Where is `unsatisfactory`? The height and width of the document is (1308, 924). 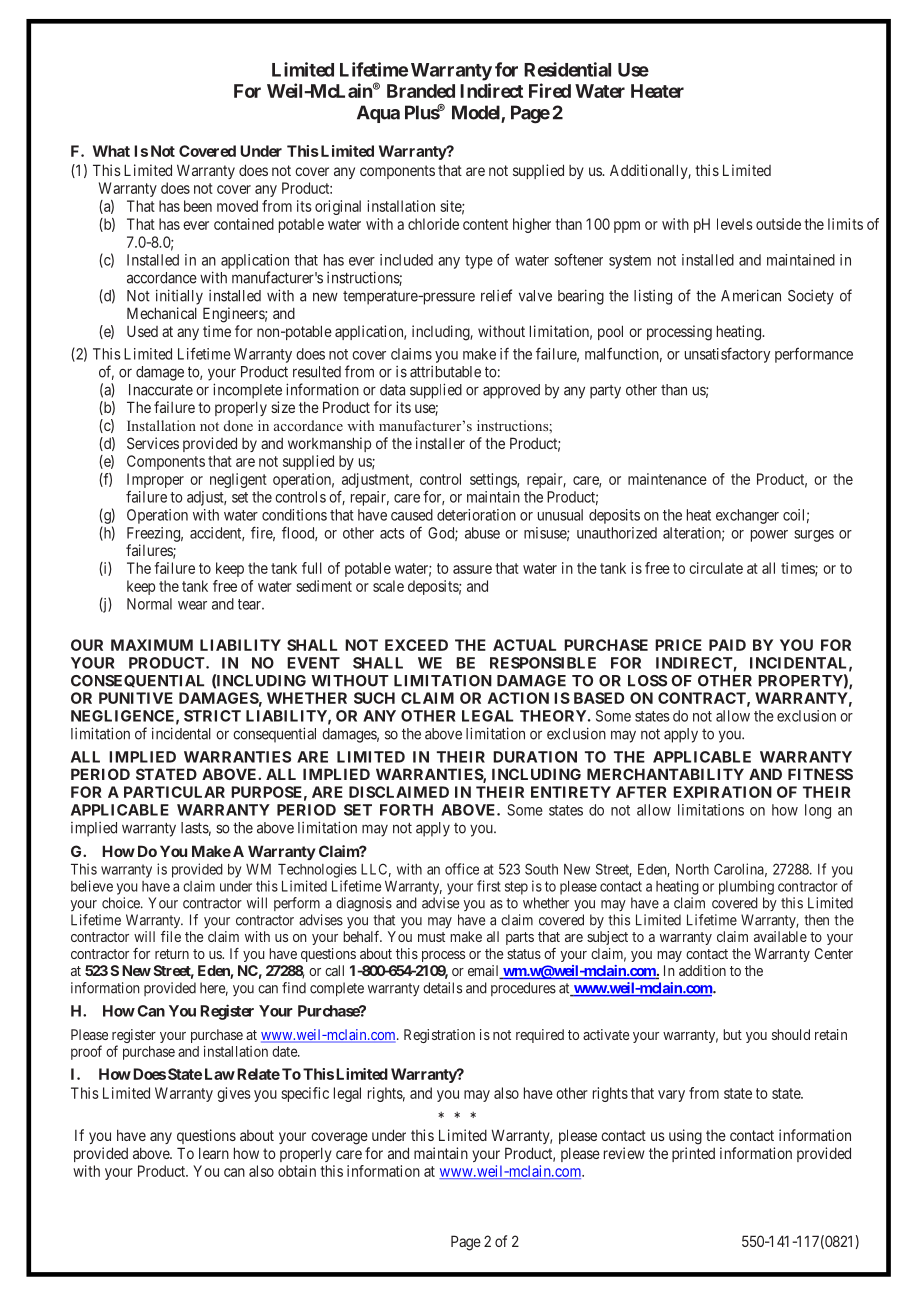 unsatisfactory is located at coordinates (727, 355).
